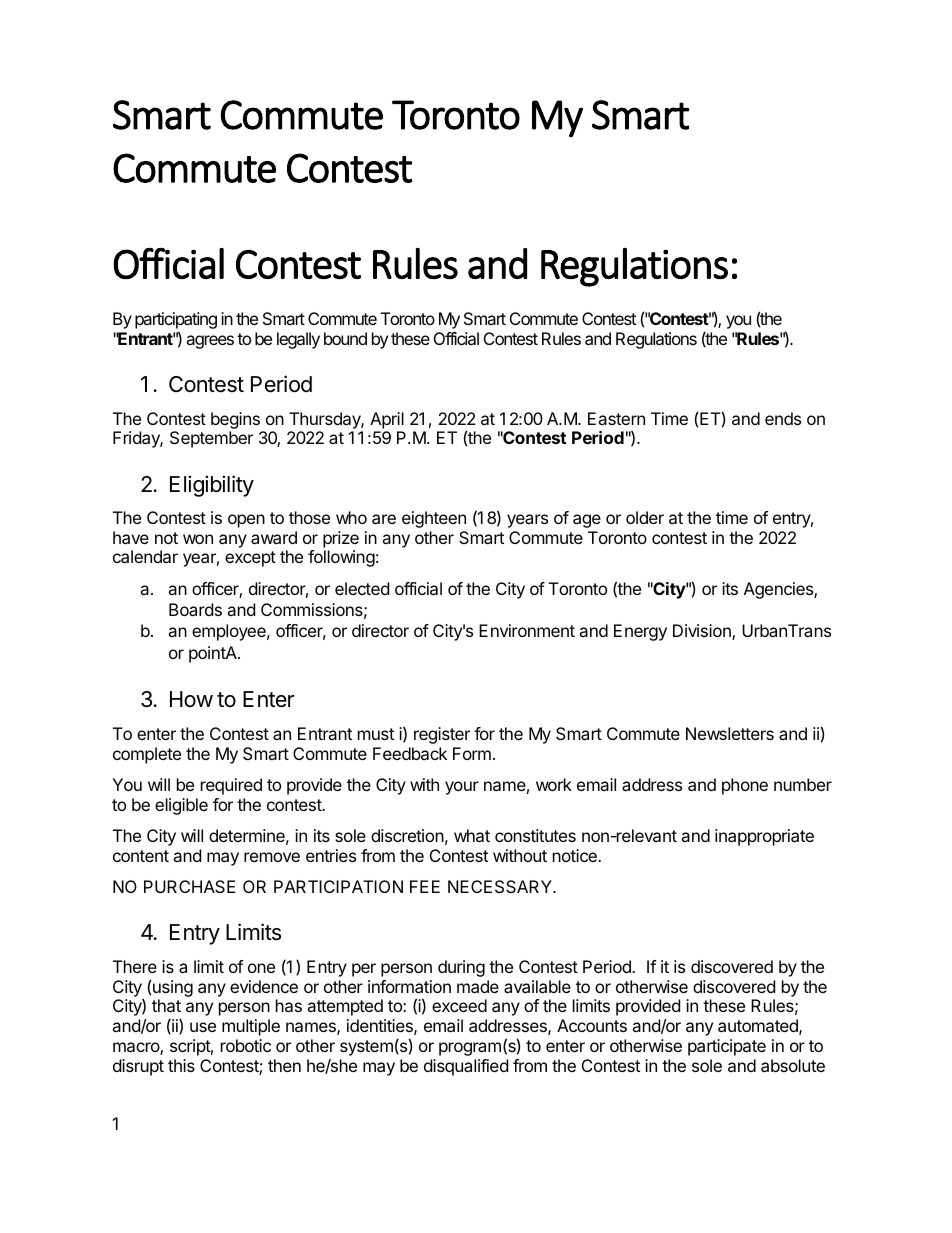  Describe the element at coordinates (501, 886) in the screenshot. I see `NECESSARY` at that location.
